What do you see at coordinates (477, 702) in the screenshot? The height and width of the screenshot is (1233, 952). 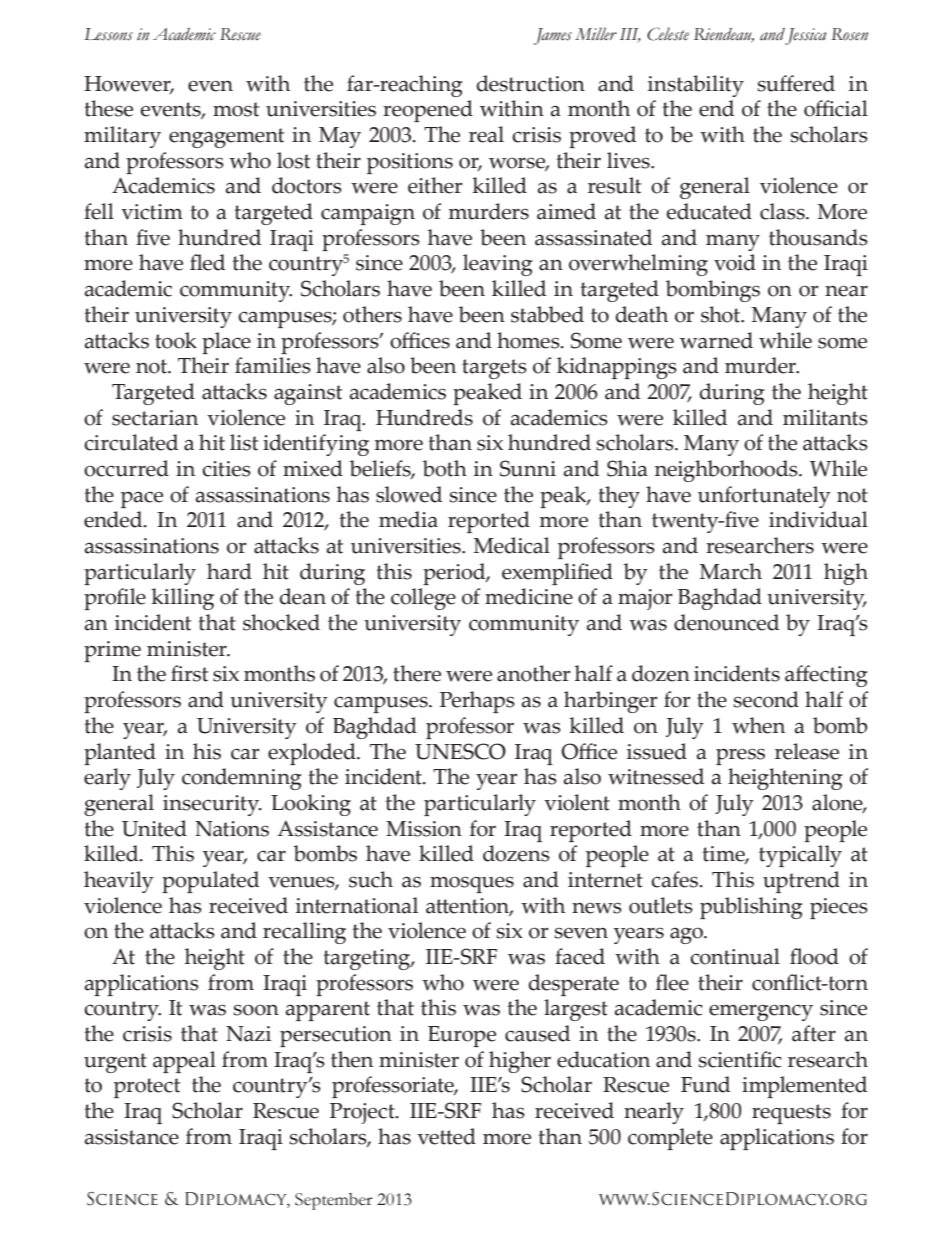 I see `Perhaps` at bounding box center [477, 702].
